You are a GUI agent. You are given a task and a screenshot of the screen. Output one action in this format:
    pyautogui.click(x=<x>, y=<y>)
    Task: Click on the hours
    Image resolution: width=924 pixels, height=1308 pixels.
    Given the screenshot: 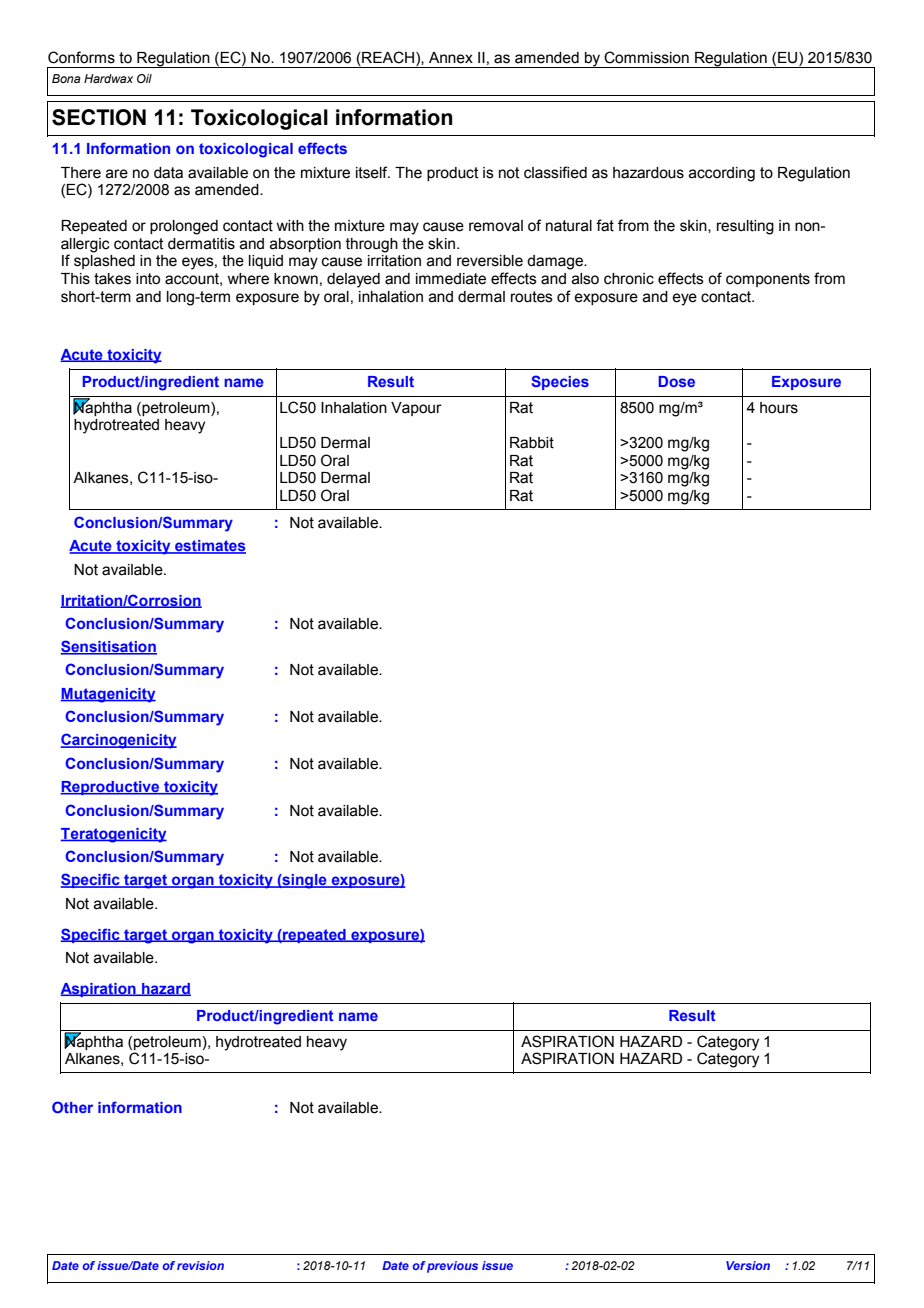 What is the action you would take?
    pyautogui.click(x=779, y=408)
